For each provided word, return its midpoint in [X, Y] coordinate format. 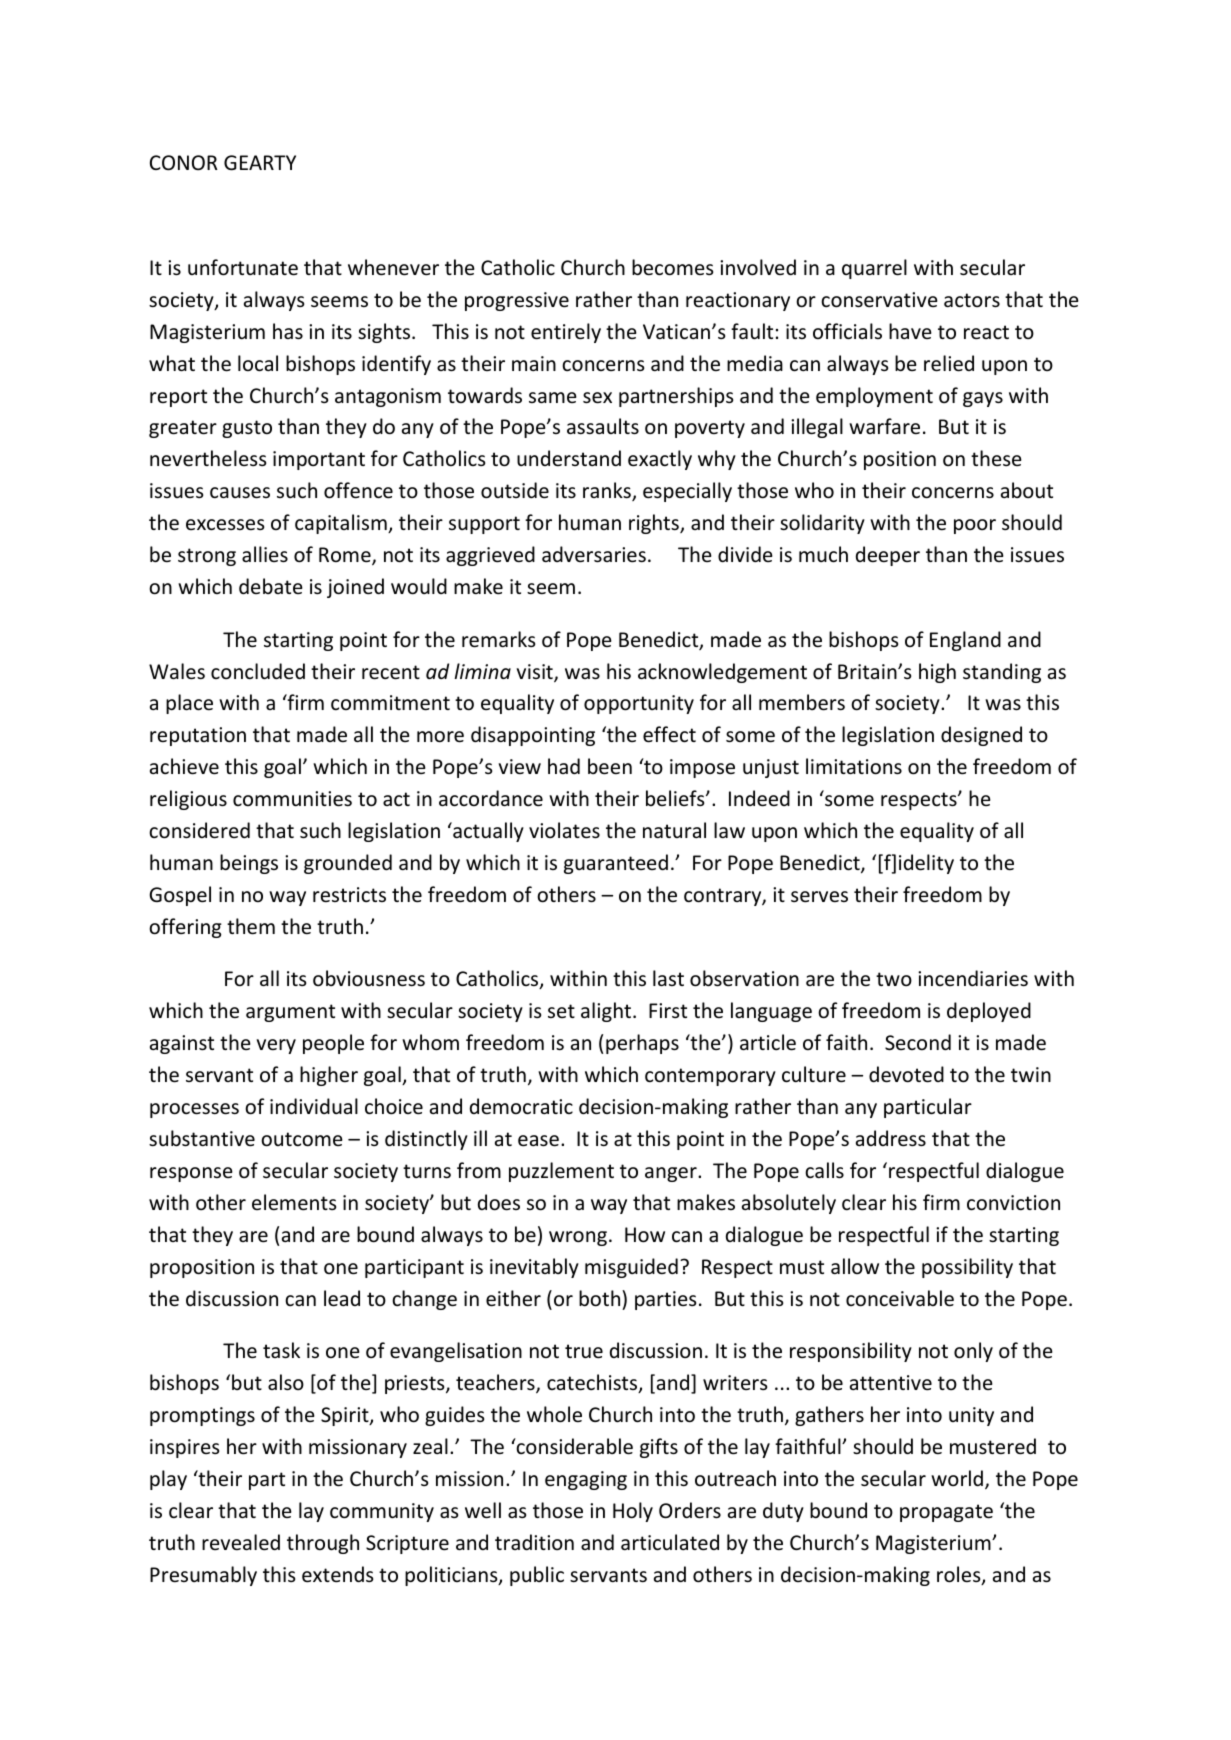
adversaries [594, 554]
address [891, 1138]
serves [819, 897]
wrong [578, 1238]
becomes [672, 267]
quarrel [874, 269]
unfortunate [243, 267]
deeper [888, 556]
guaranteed [616, 864]
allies [265, 554]
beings [249, 864]
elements [294, 1202]
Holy [633, 1512]
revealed [241, 1542]
